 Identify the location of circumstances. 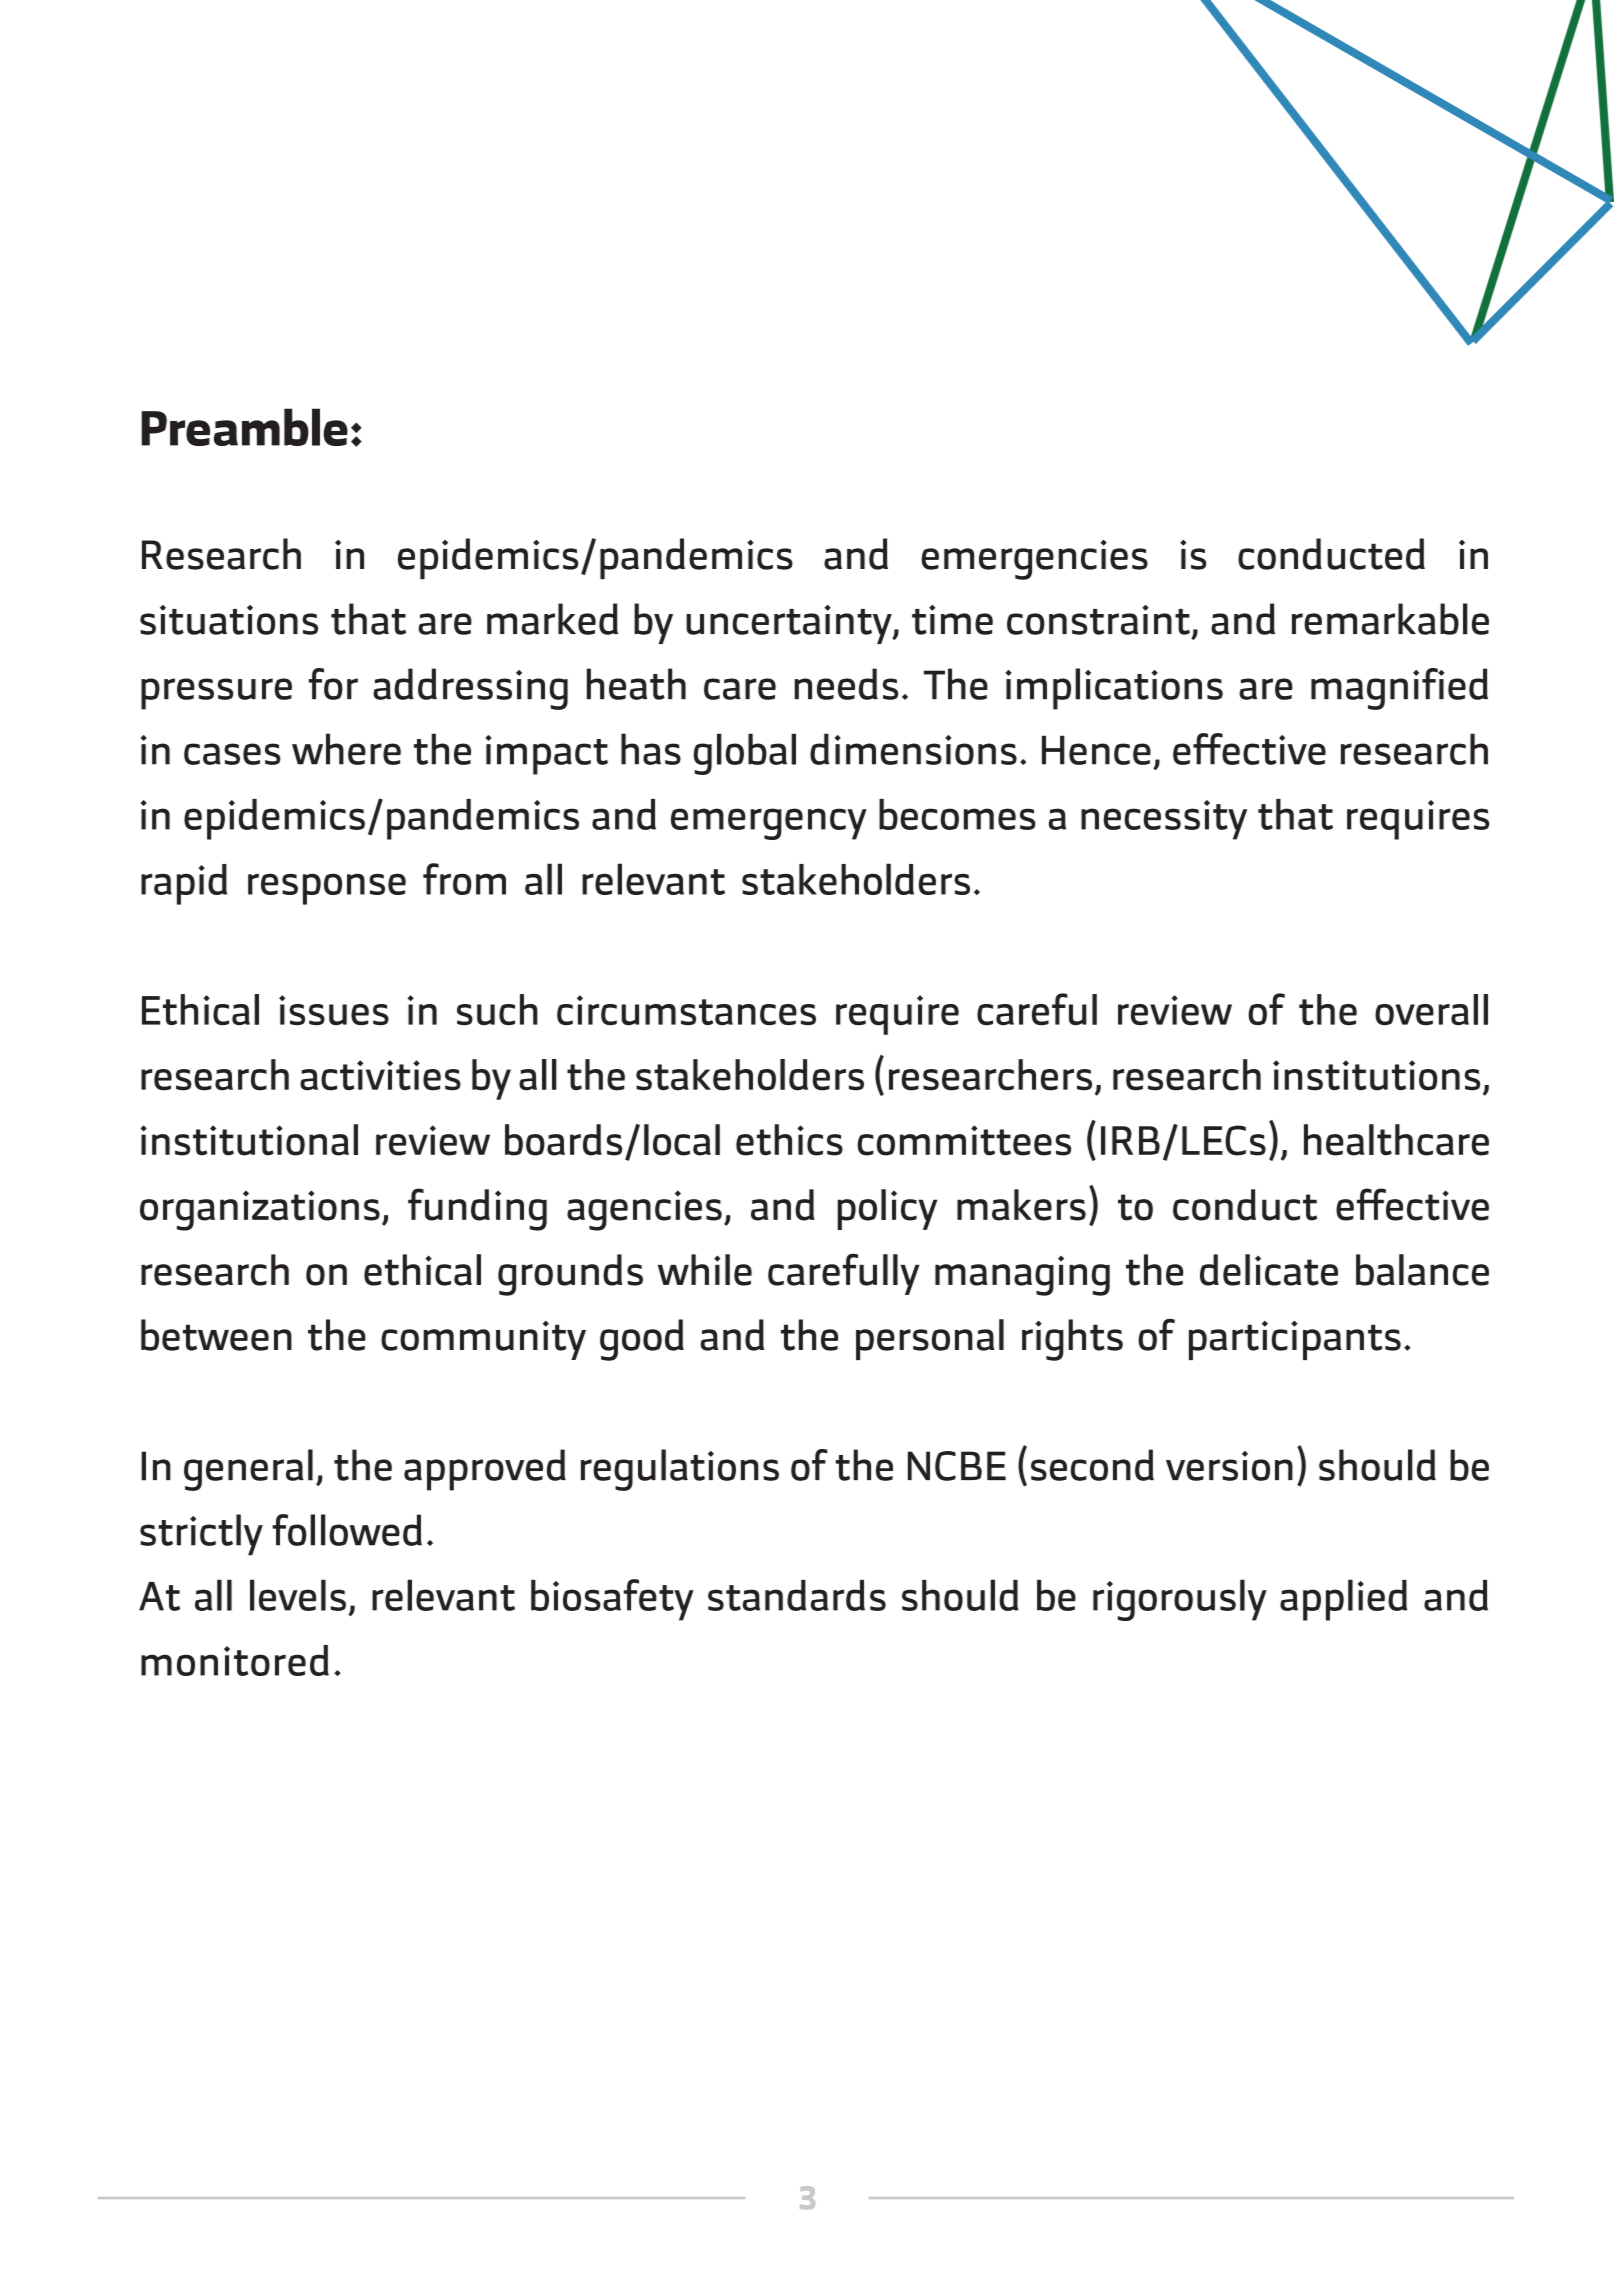
(686, 1010).
